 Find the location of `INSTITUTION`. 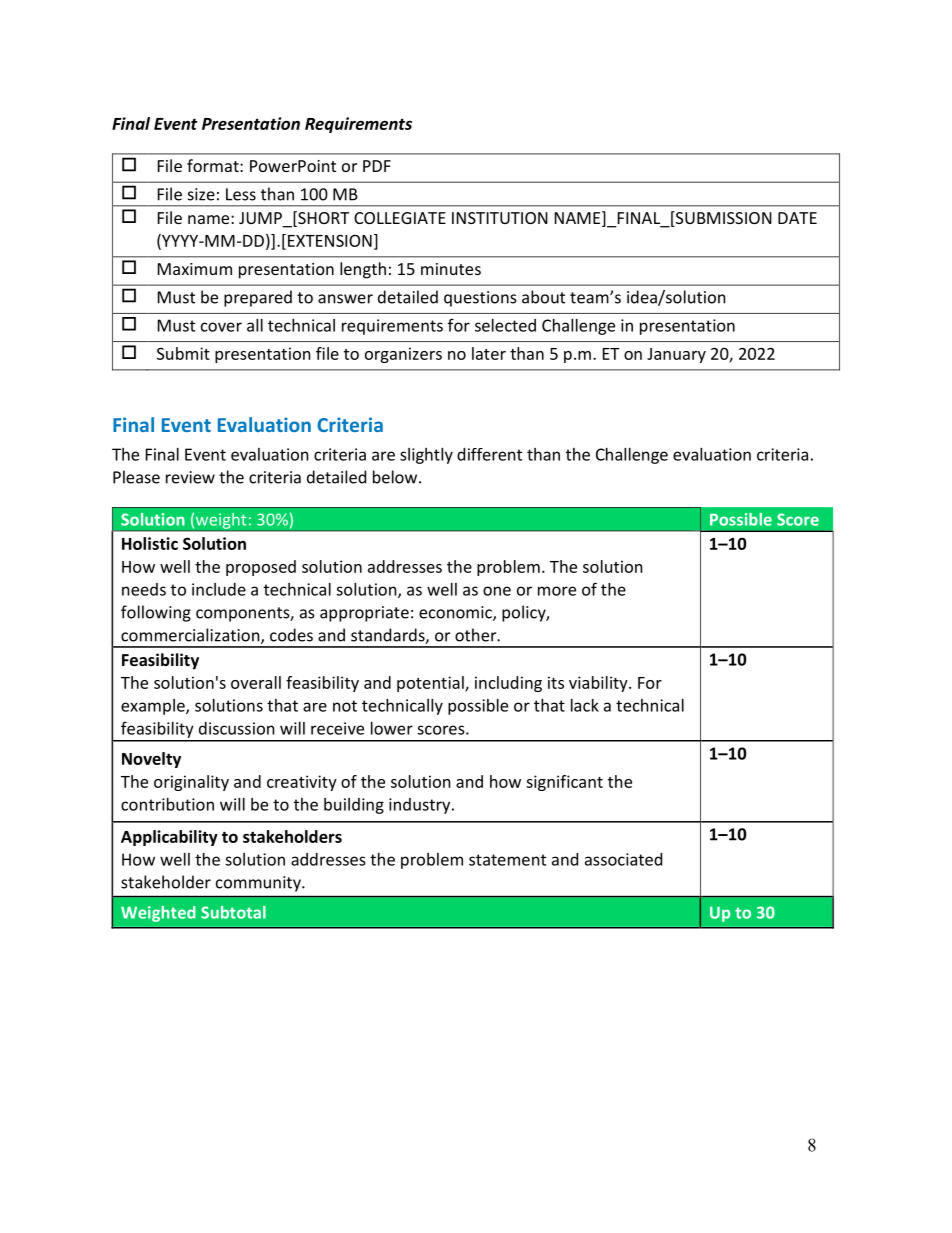

INSTITUTION is located at coordinates (500, 218).
